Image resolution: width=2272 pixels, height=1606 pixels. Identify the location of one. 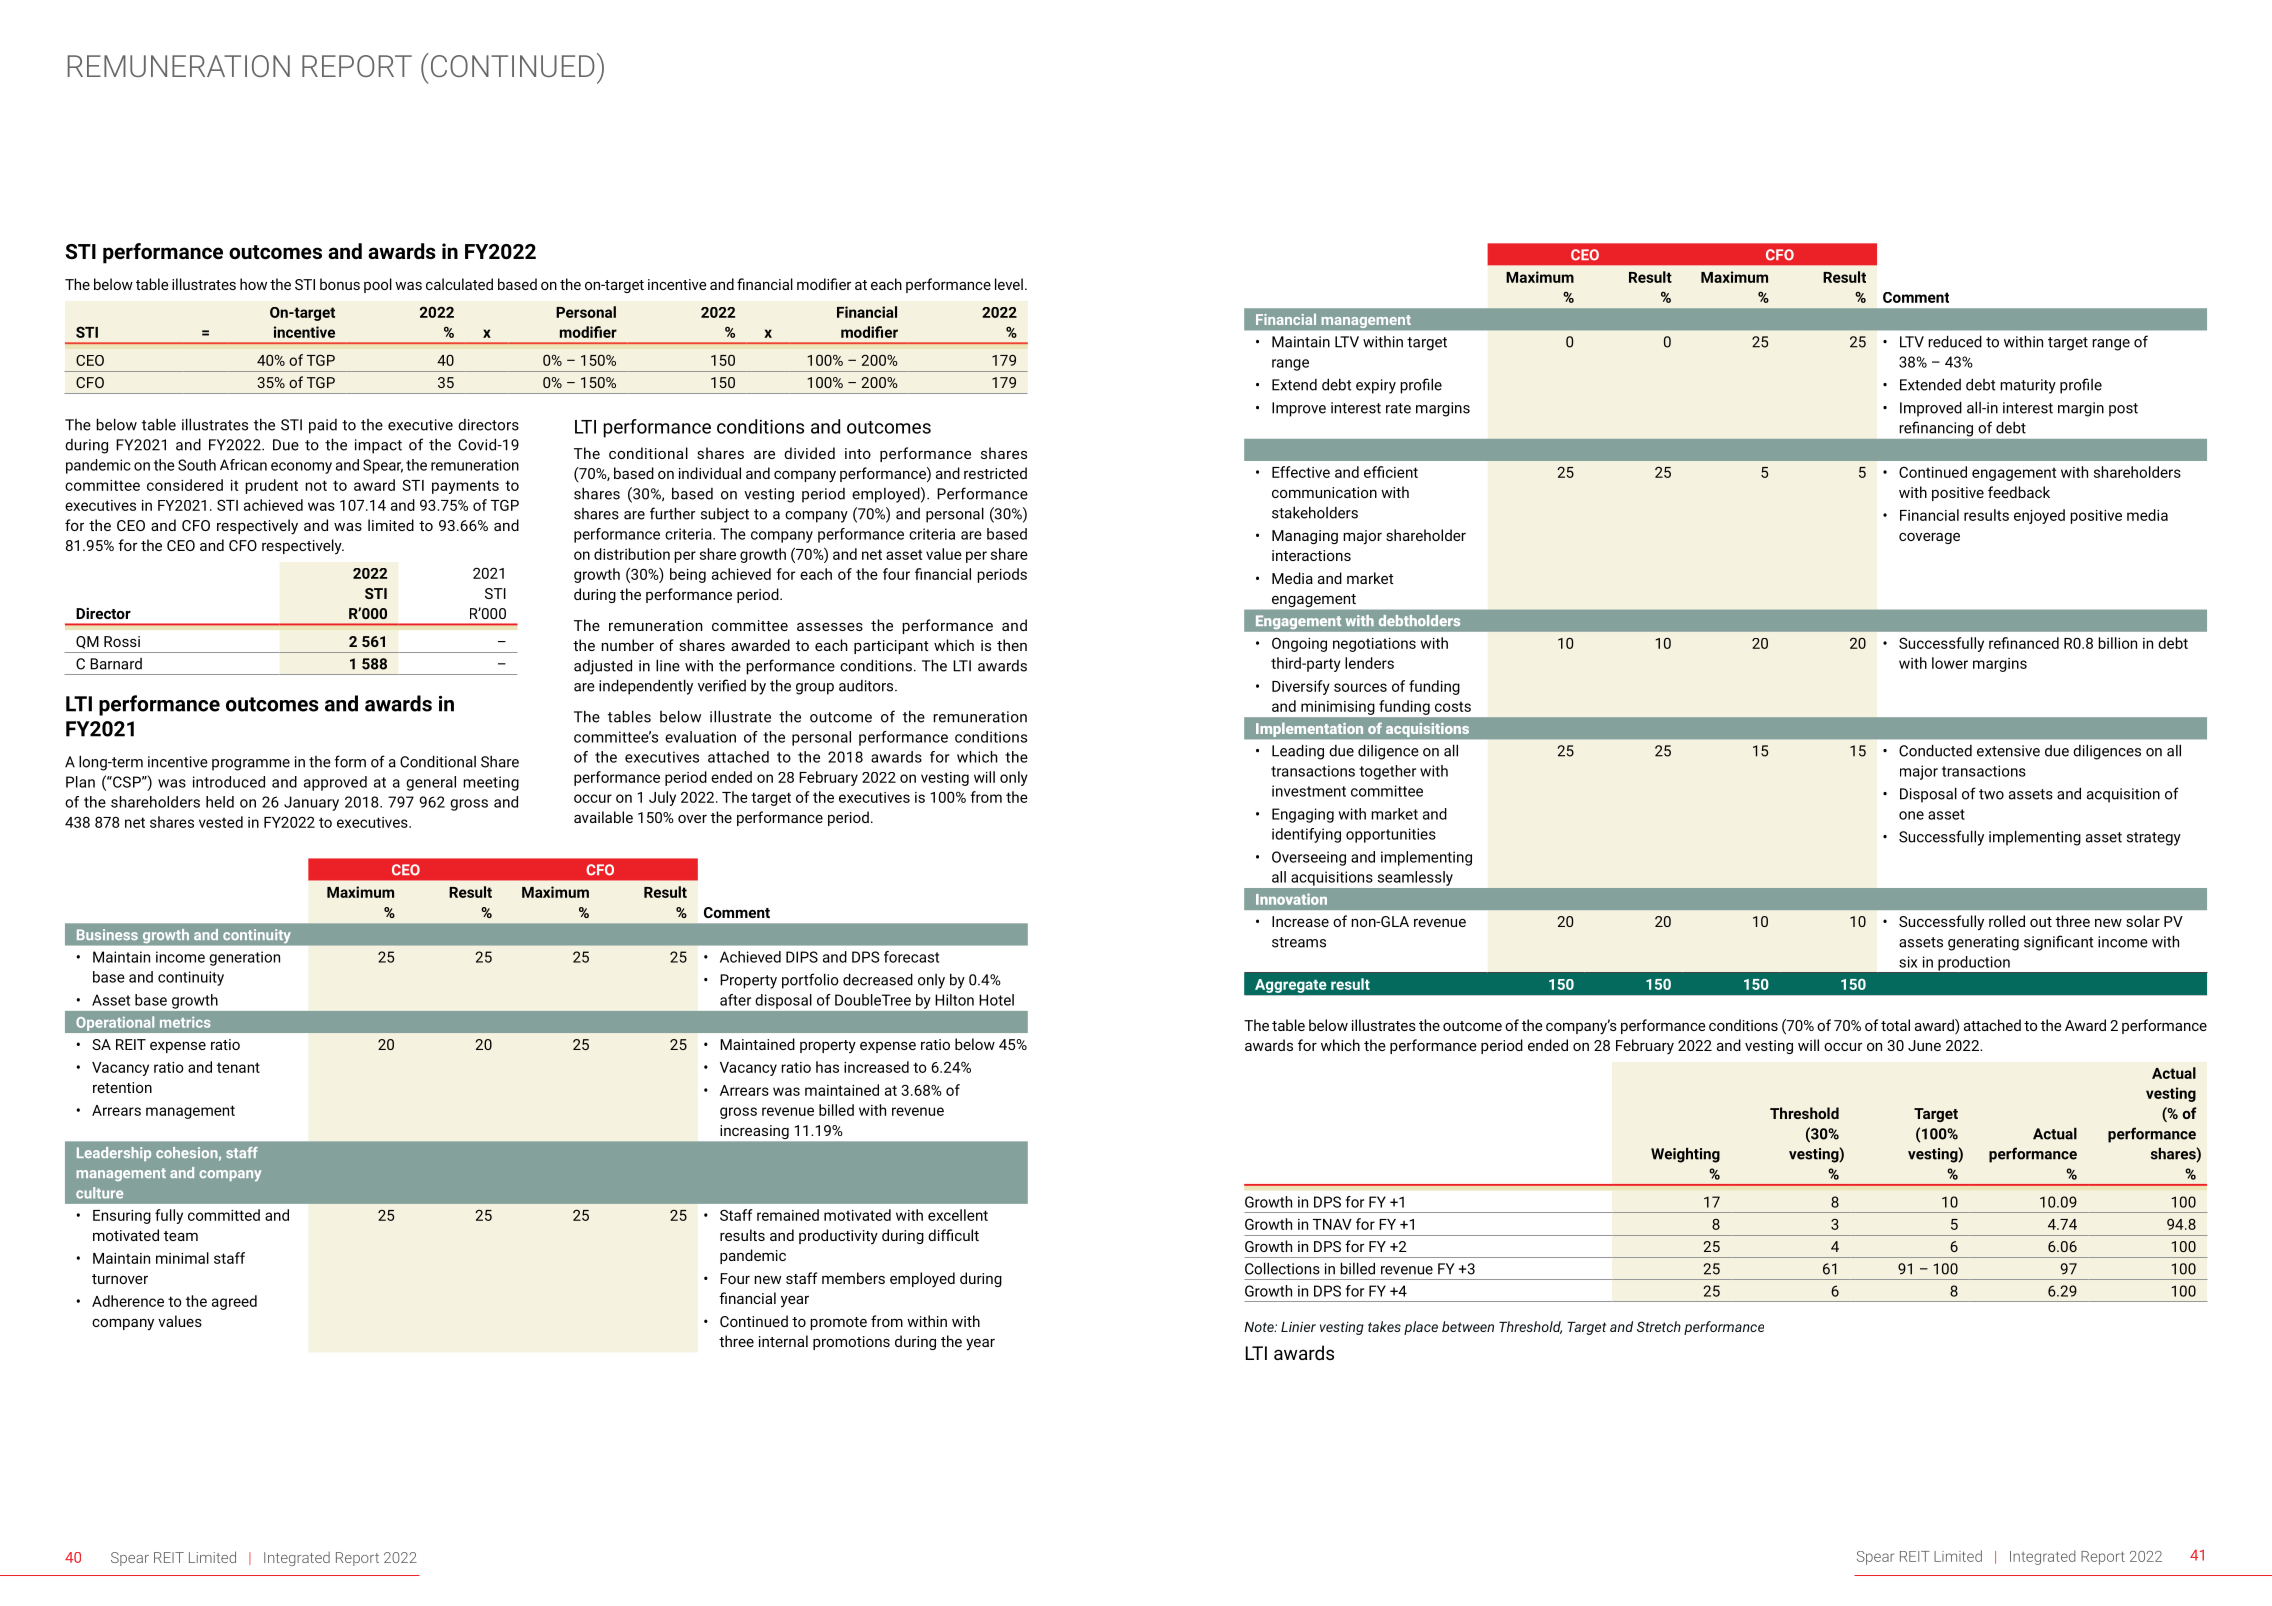
(1911, 815).
